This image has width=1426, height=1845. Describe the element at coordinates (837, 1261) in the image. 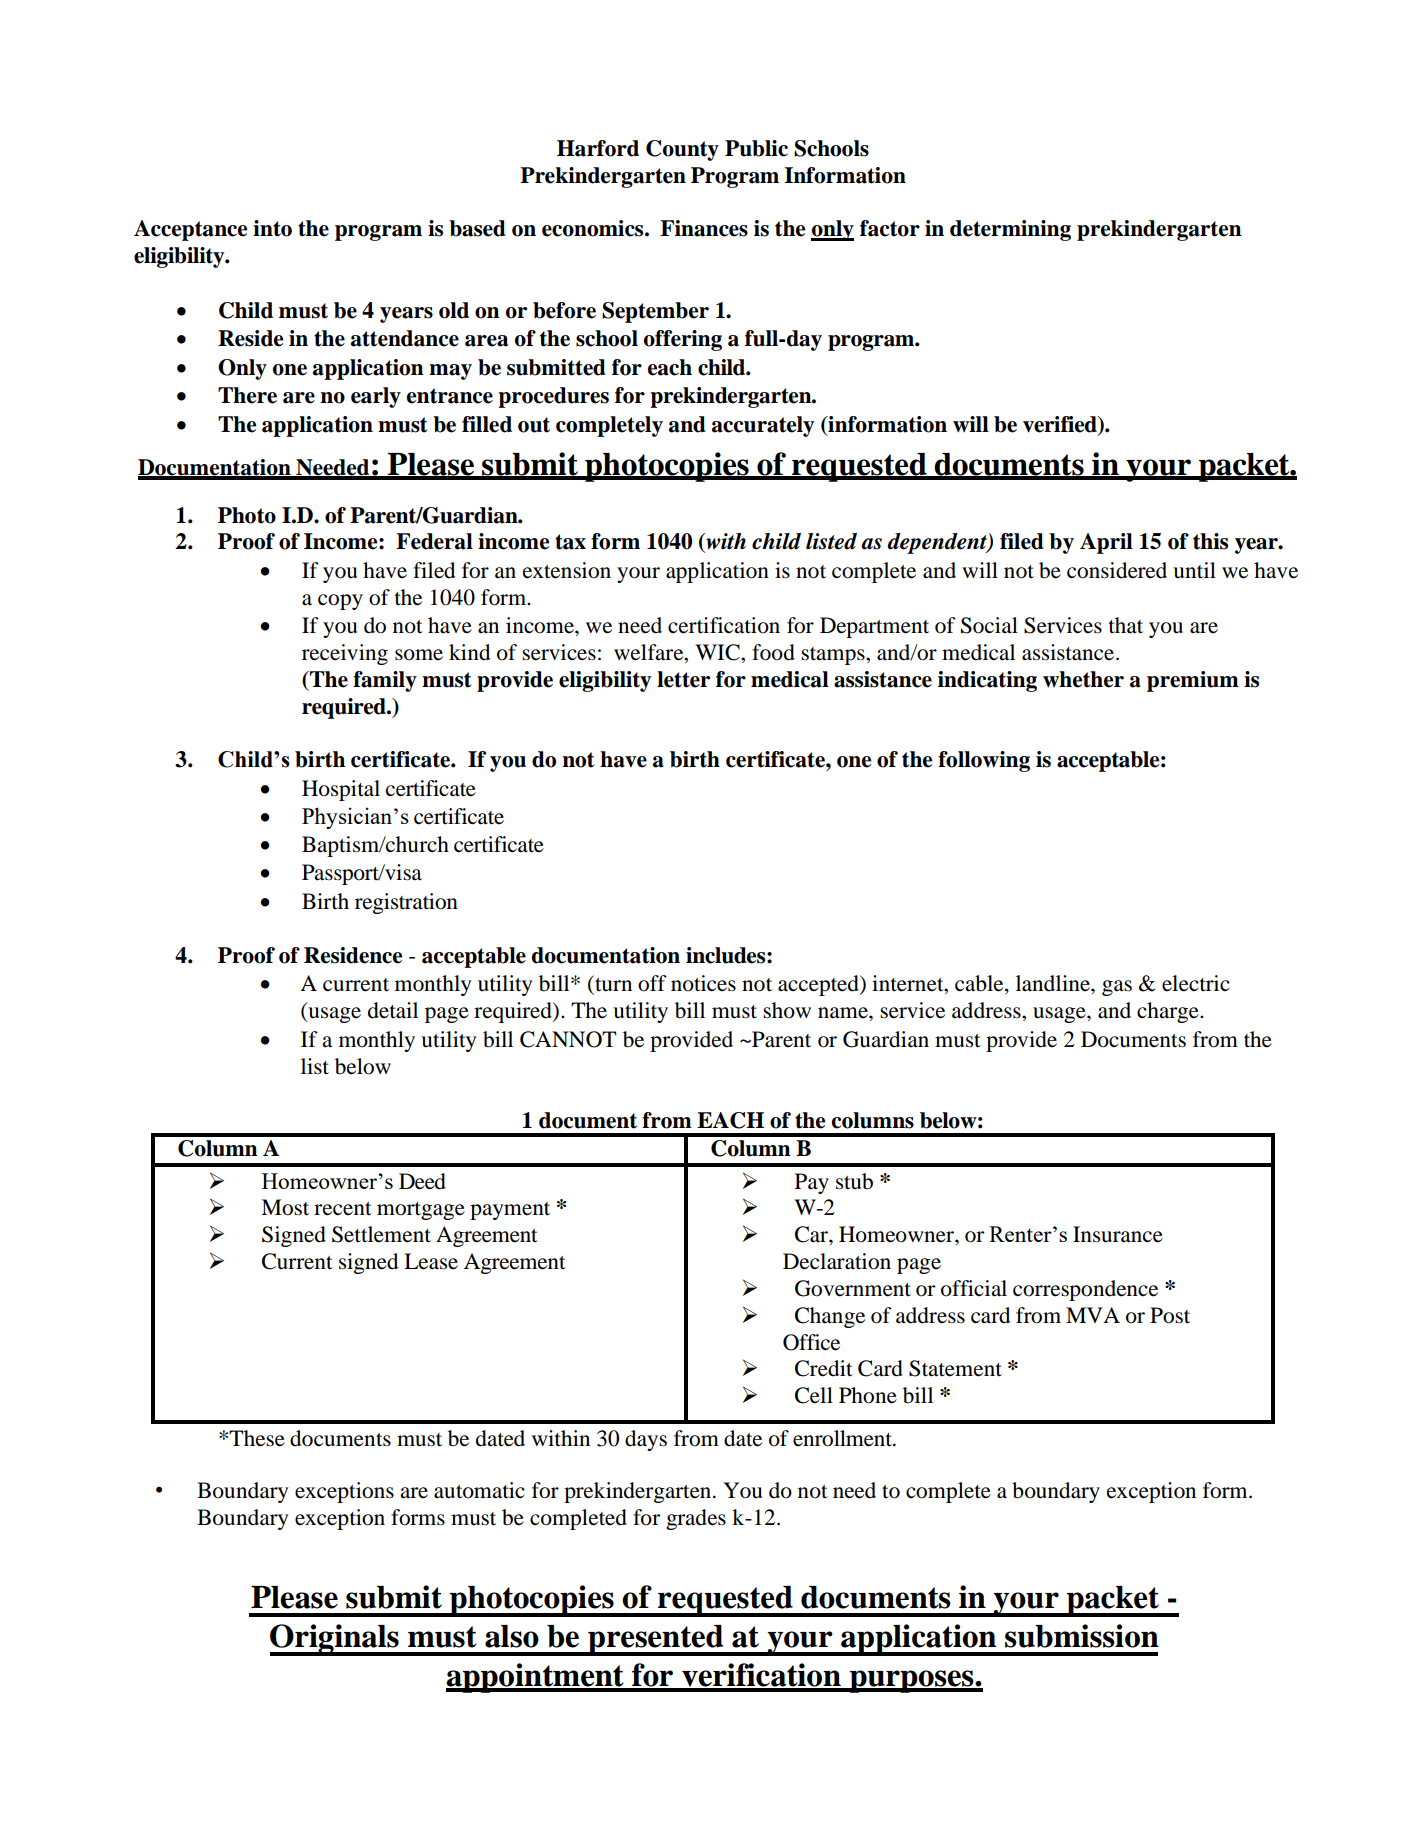

I see `Declaration` at that location.
